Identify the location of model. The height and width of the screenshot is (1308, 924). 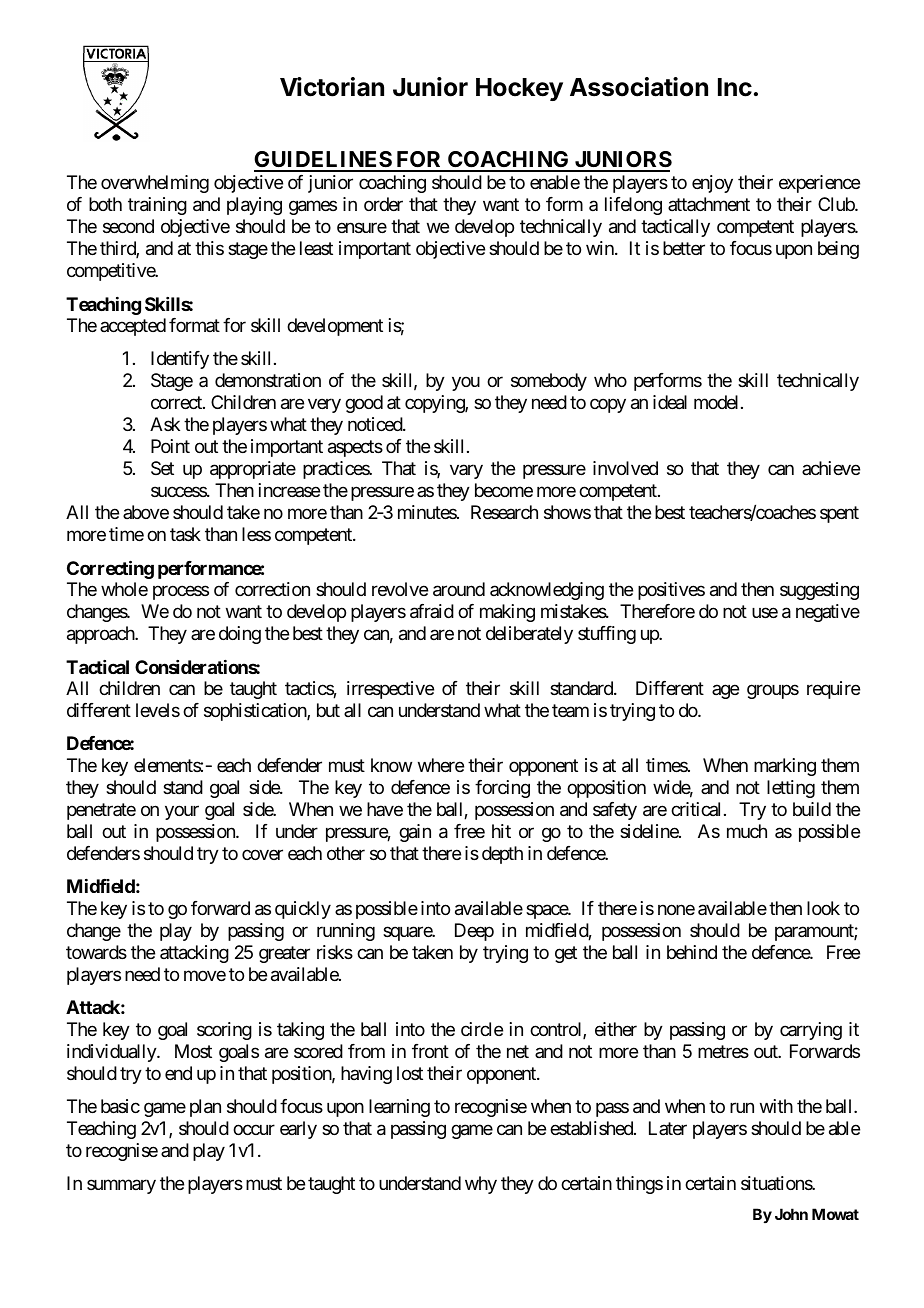
(718, 402).
